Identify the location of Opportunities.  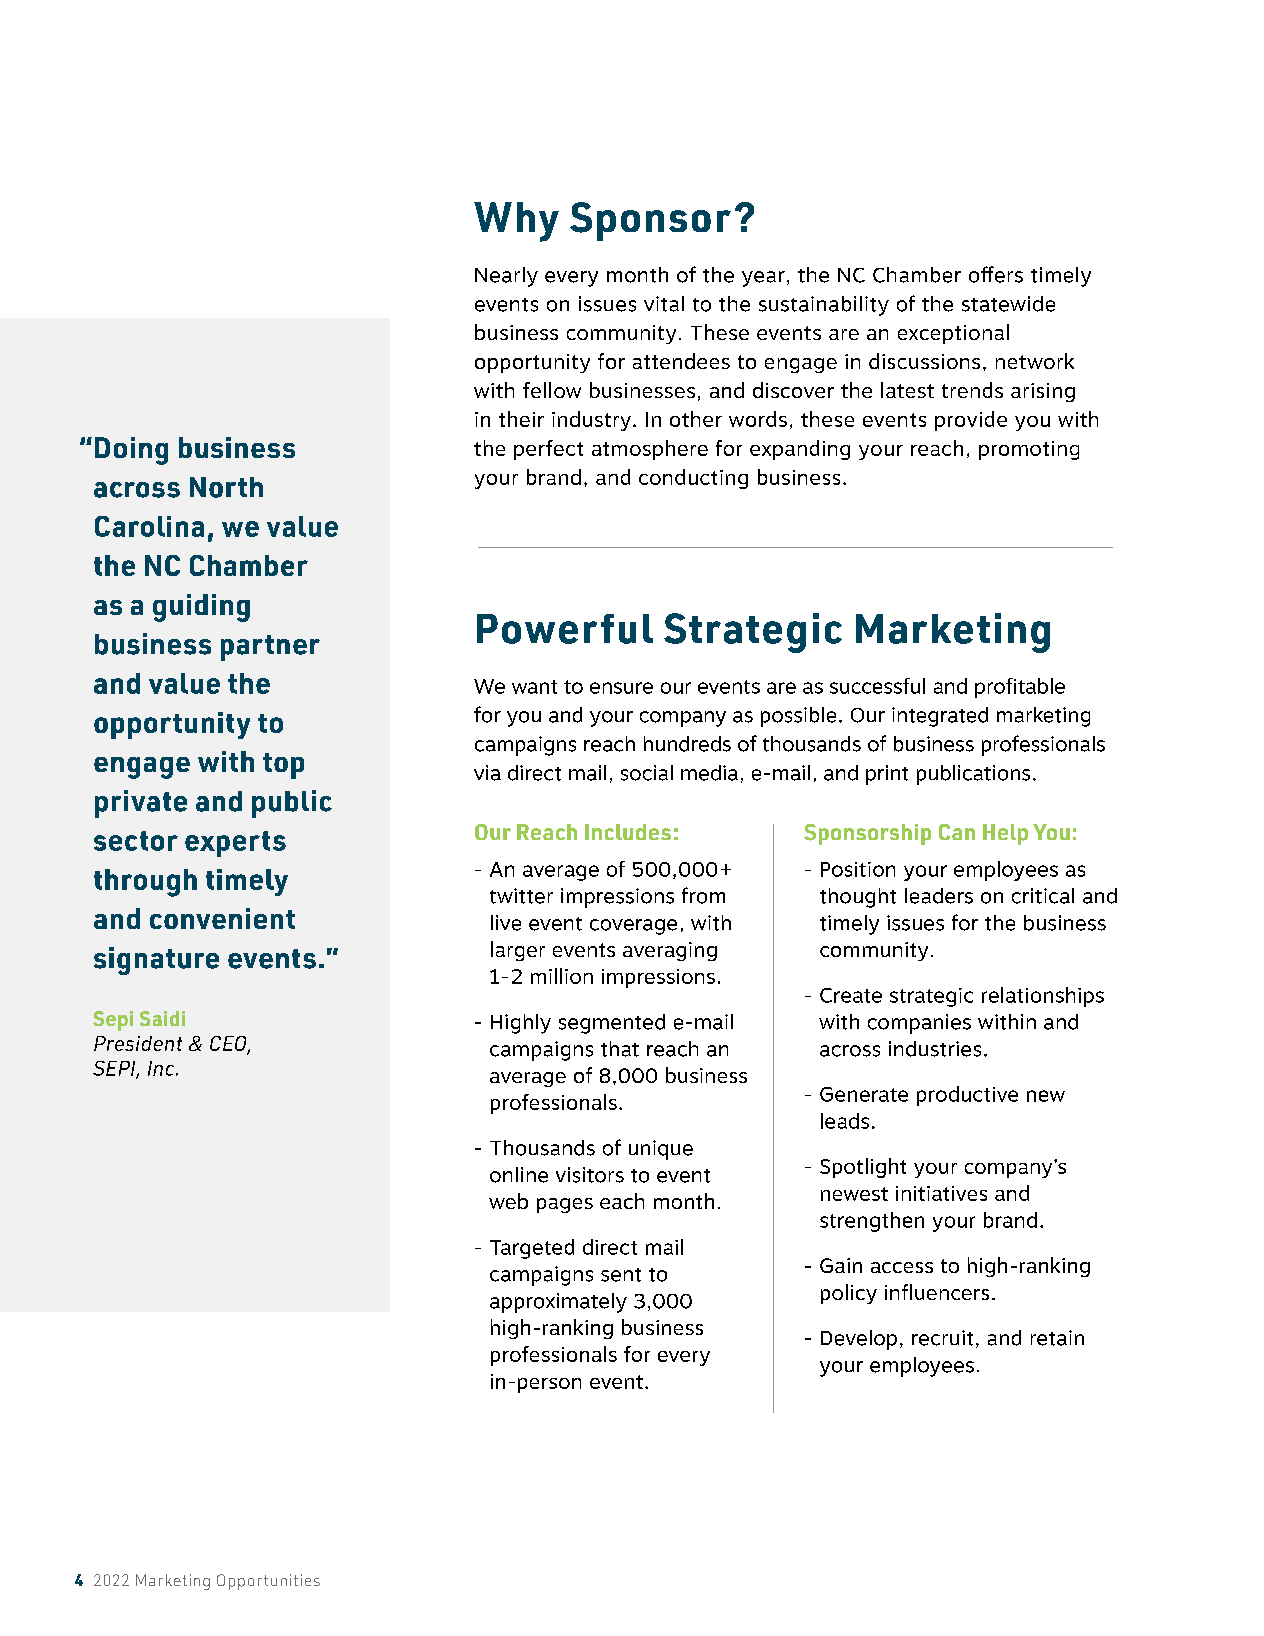
(268, 1582).
